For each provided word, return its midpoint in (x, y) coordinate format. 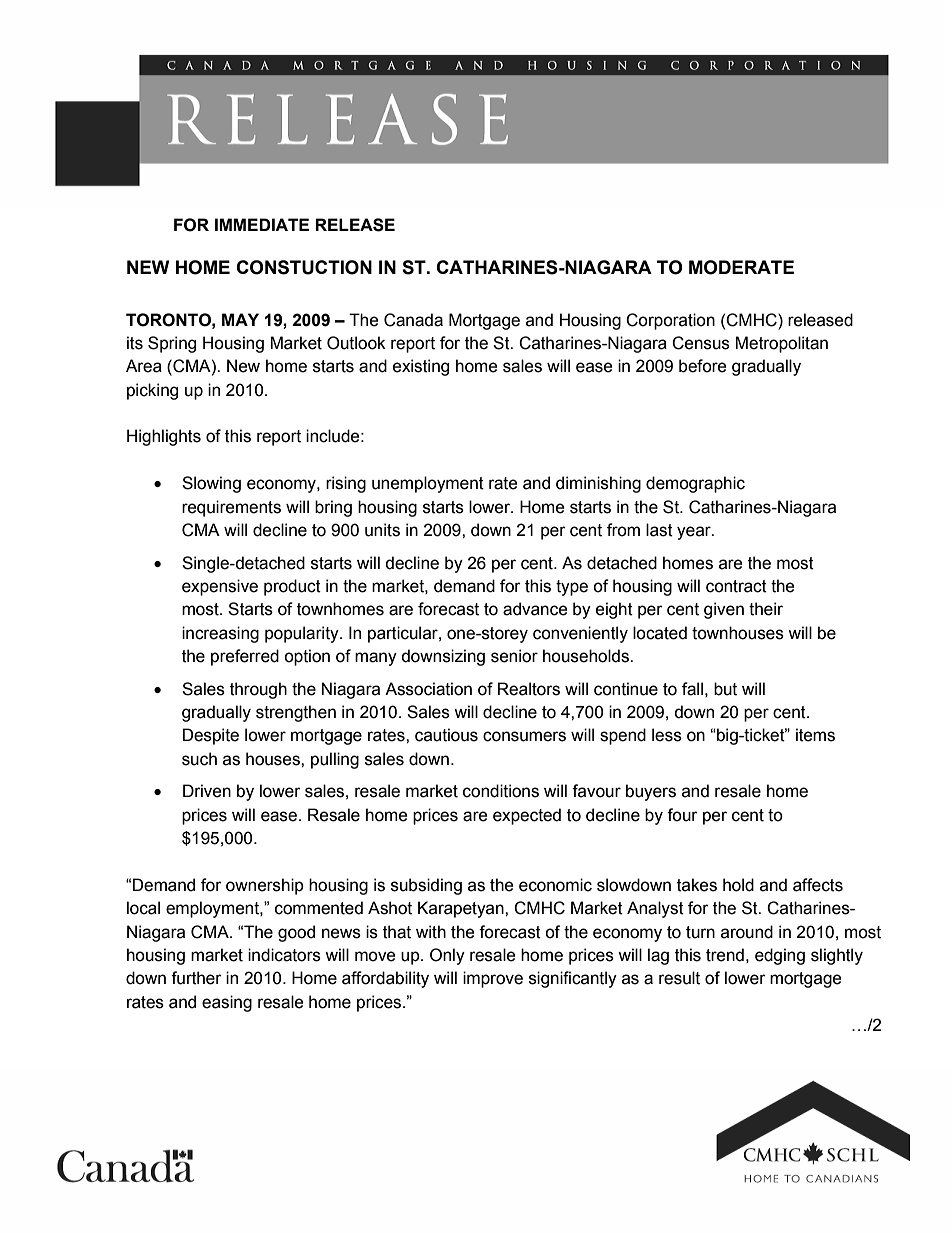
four (682, 815)
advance (535, 609)
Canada (413, 320)
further (196, 978)
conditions (501, 791)
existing (421, 367)
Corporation (670, 321)
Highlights (164, 437)
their (766, 609)
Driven (207, 791)
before (702, 366)
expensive (220, 587)
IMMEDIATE (262, 224)
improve (493, 979)
